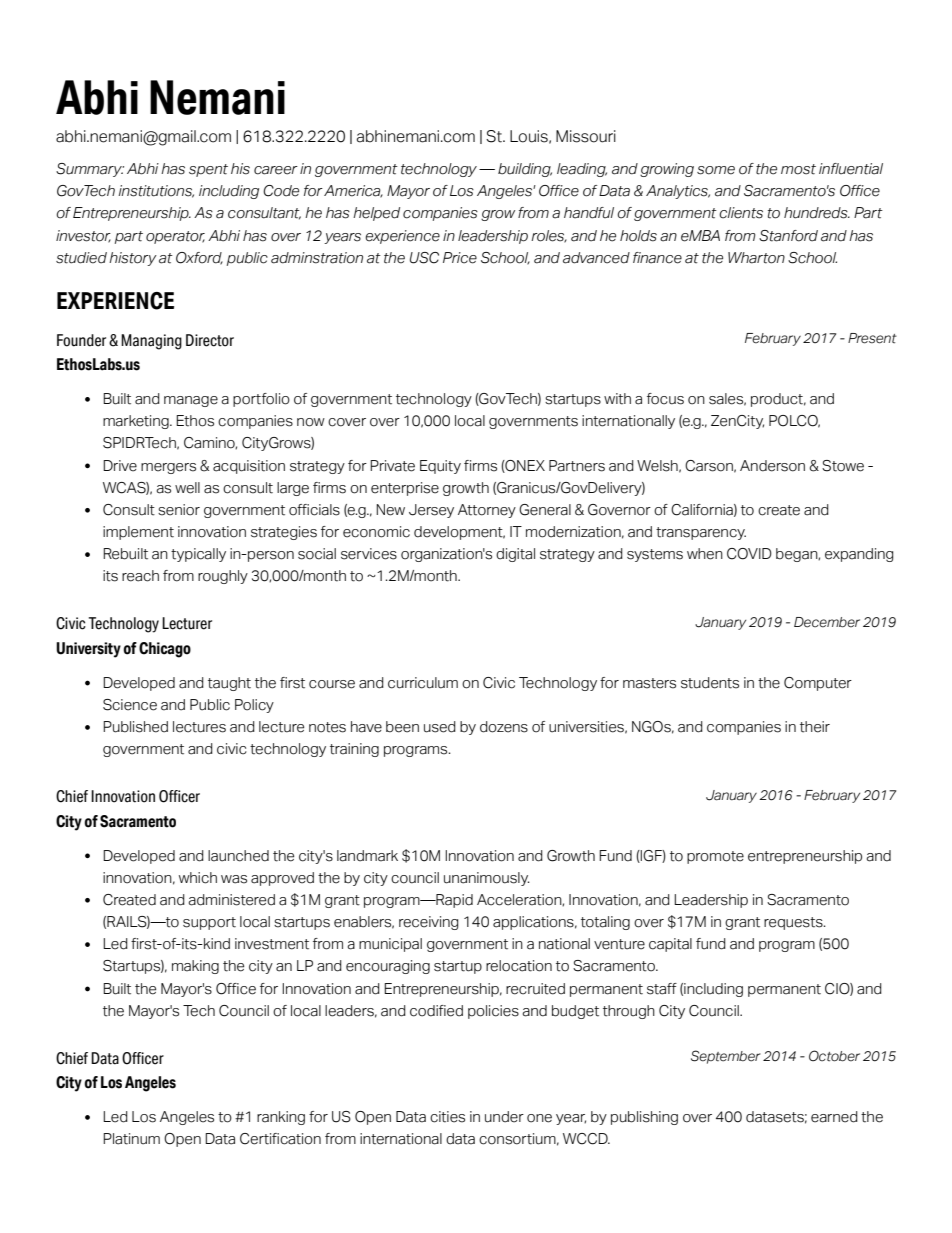  What do you see at coordinates (165, 650) in the screenshot?
I see `Chicago` at bounding box center [165, 650].
